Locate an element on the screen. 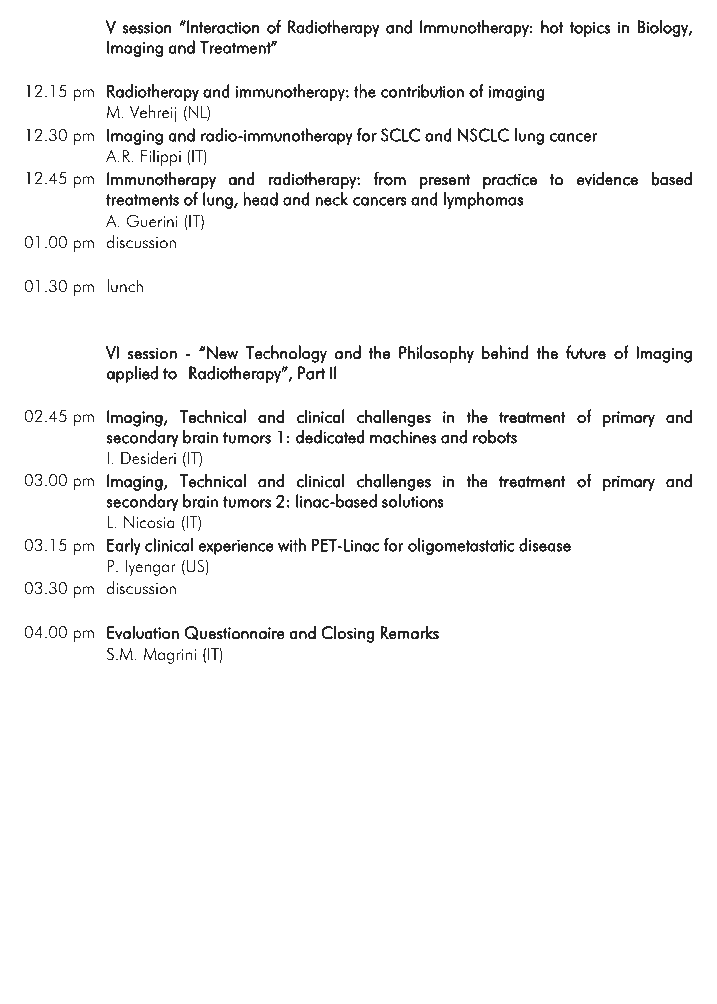 Image resolution: width=717 pixels, height=1004 pixels. Evaluation is located at coordinates (143, 633).
